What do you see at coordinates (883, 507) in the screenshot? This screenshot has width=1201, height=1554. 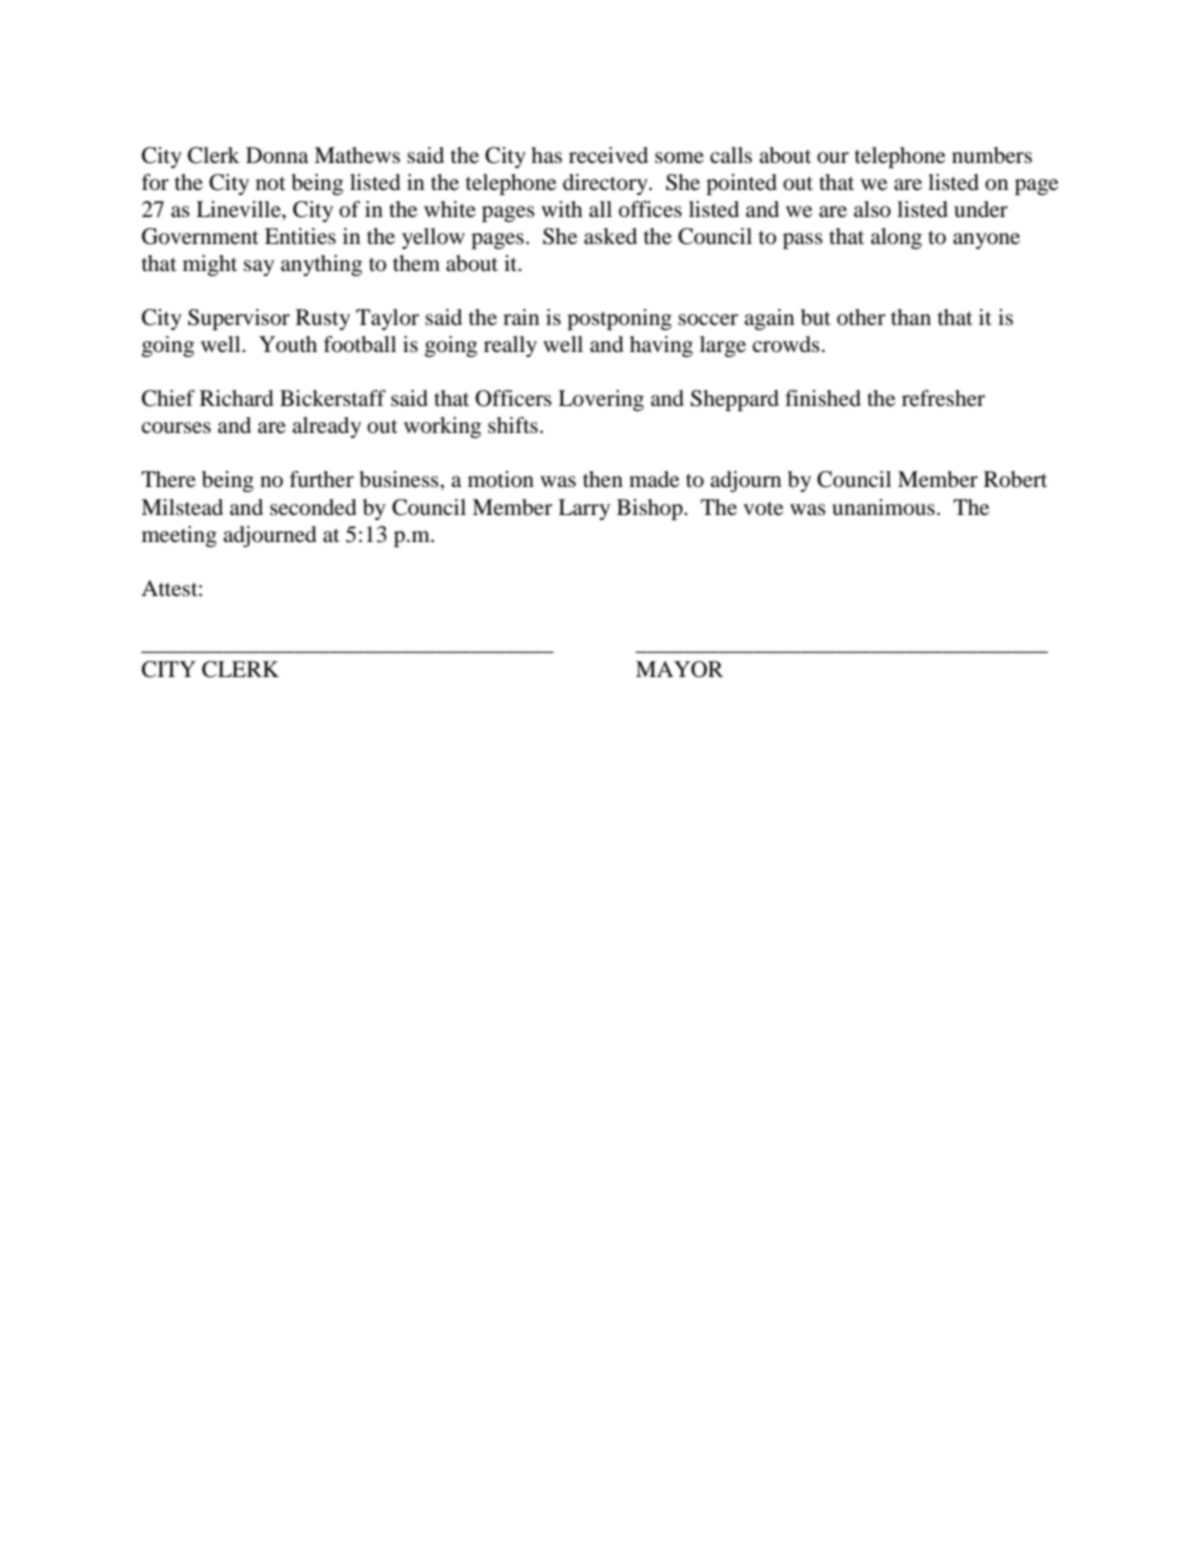 I see `unanimous` at bounding box center [883, 507].
